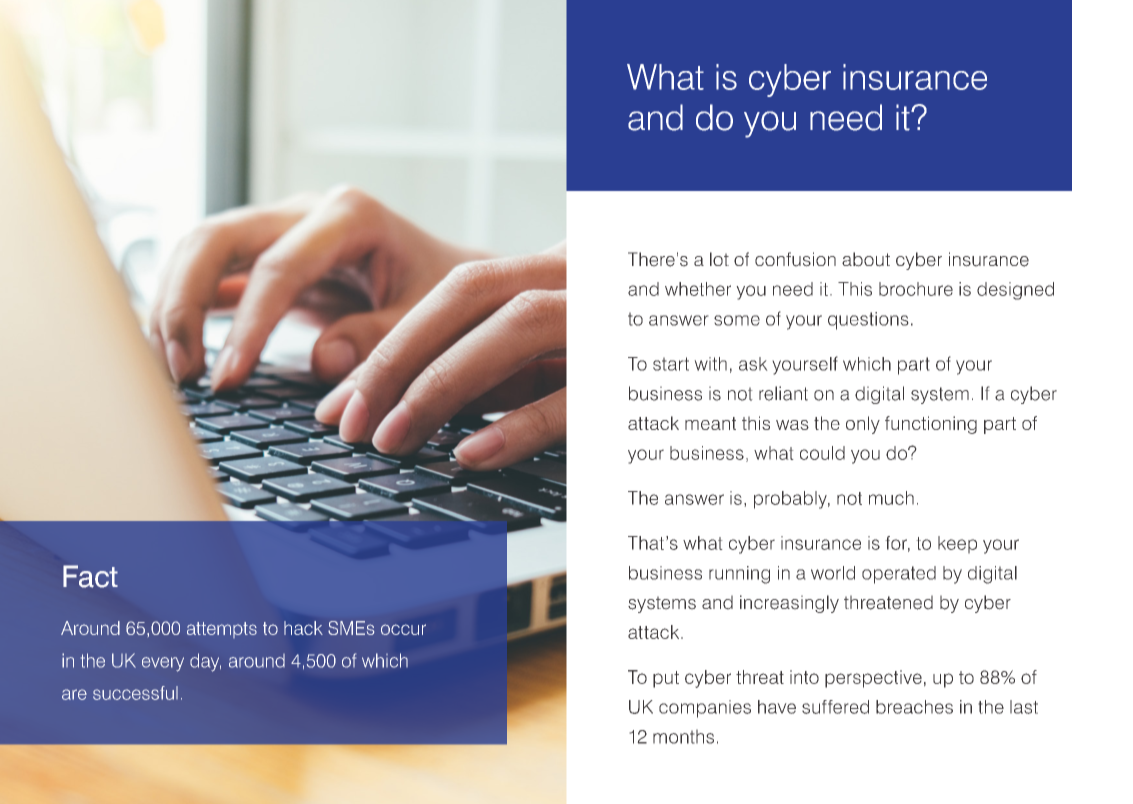  What do you see at coordinates (891, 498) in the page?
I see `much` at bounding box center [891, 498].
